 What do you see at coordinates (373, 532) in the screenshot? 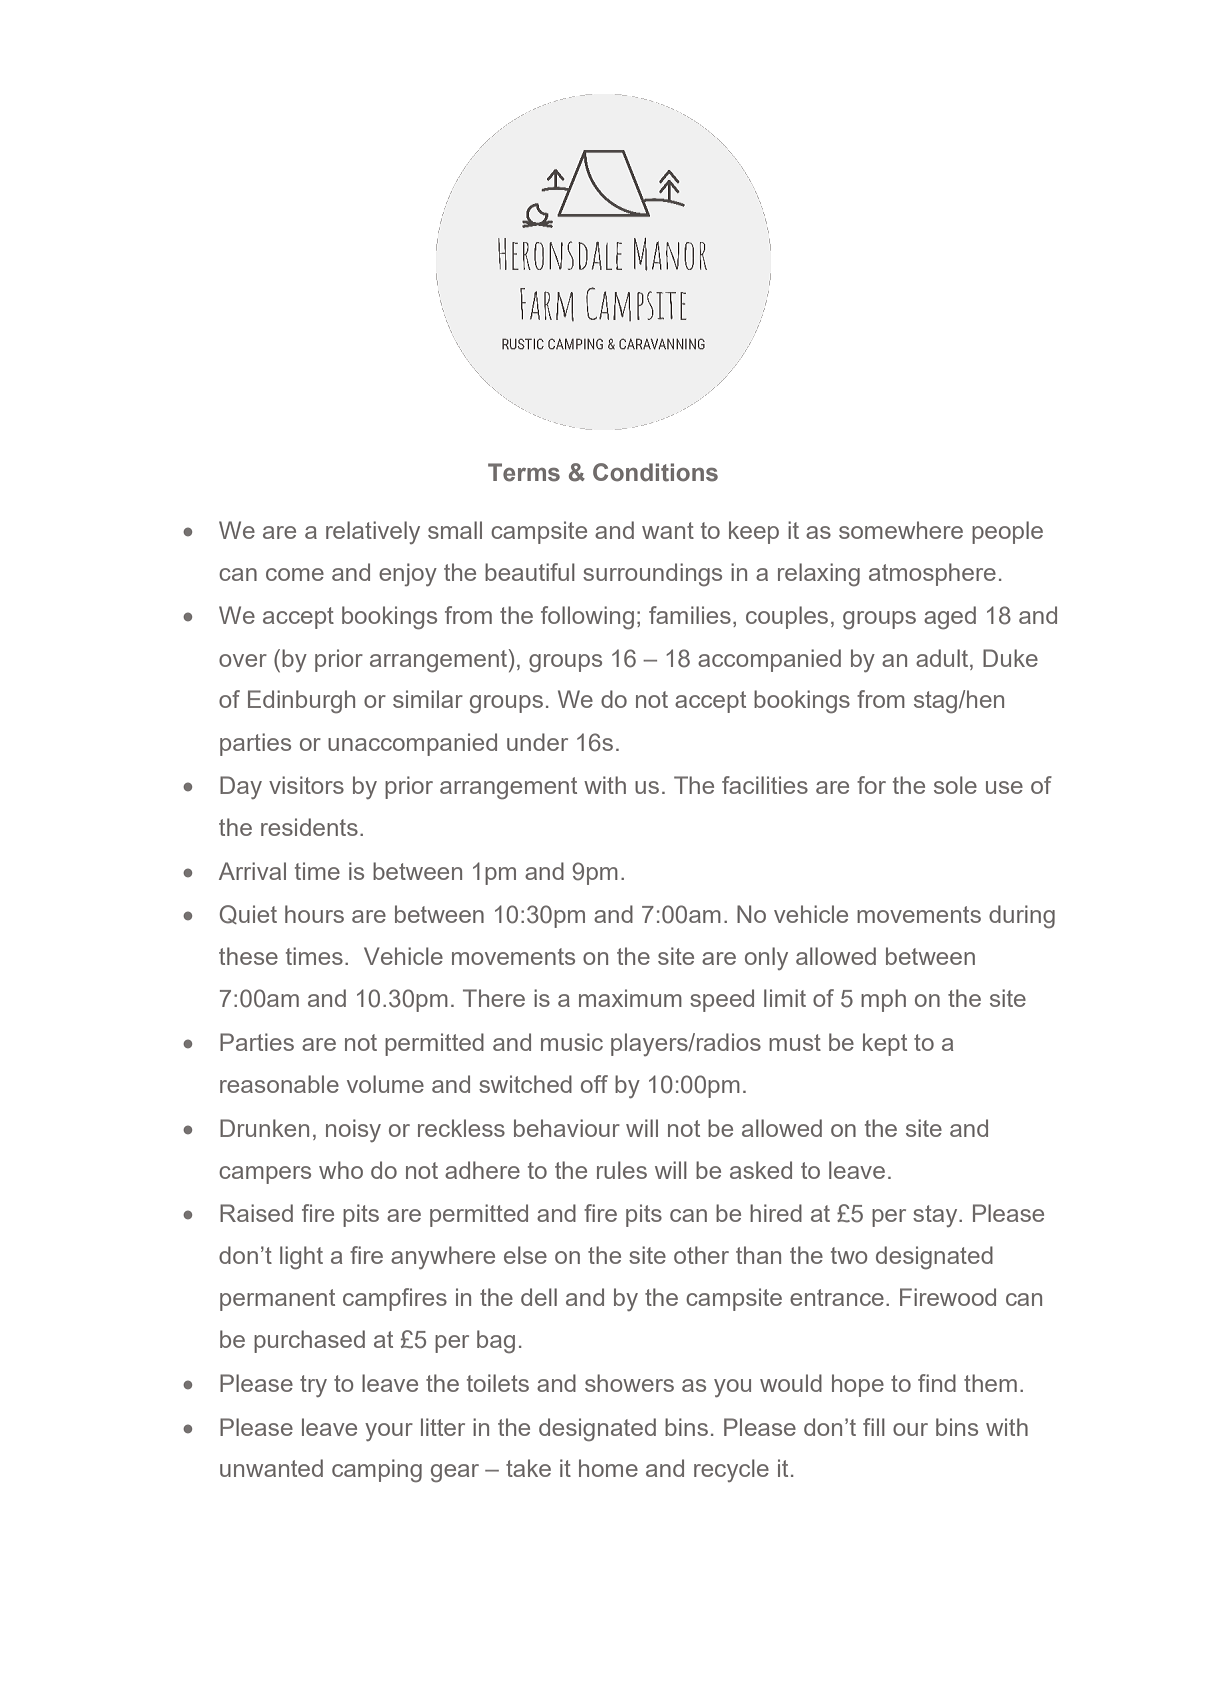
I see `relatively` at bounding box center [373, 532].
